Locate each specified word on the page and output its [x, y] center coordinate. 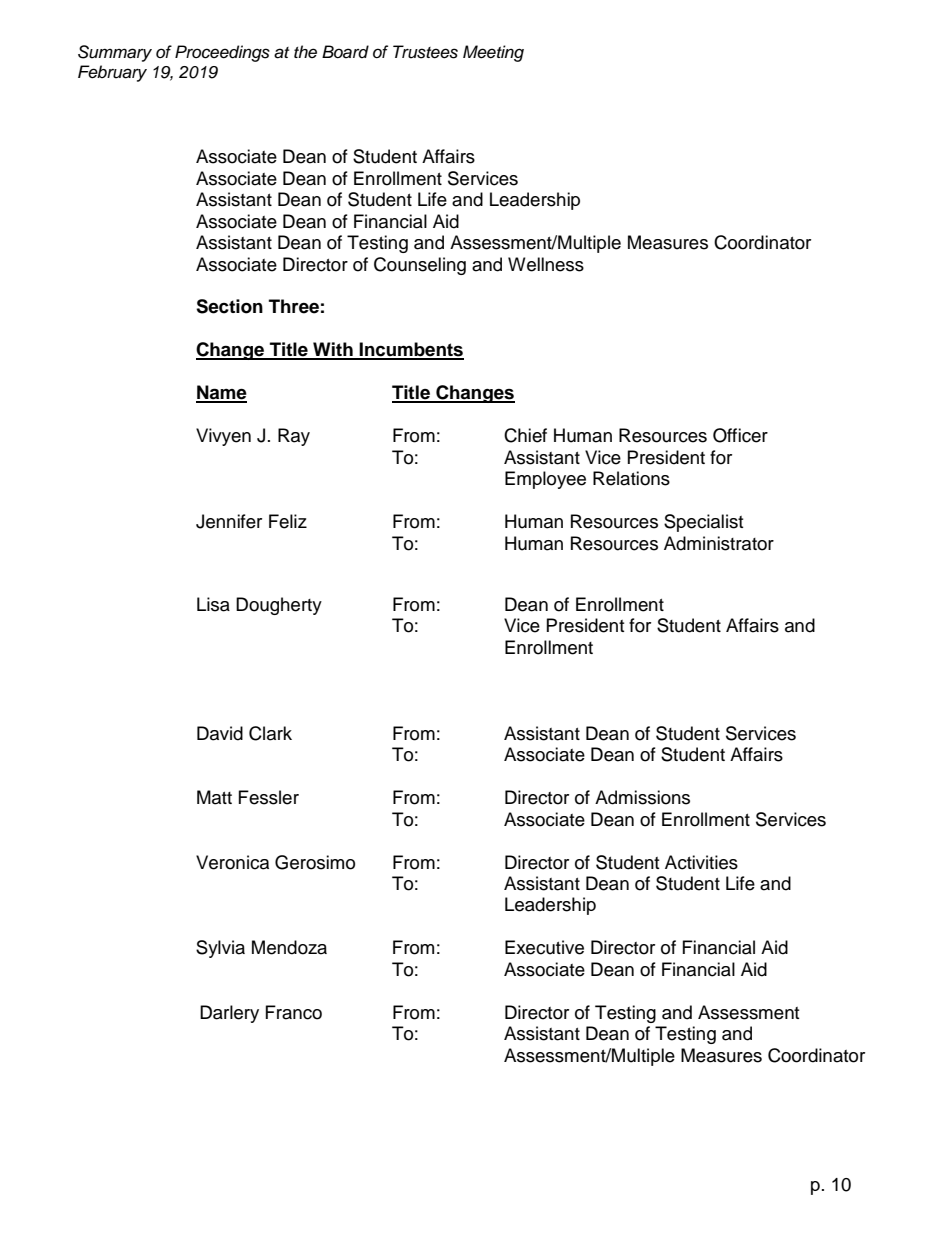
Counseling [420, 266]
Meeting [493, 53]
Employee [545, 480]
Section [229, 306]
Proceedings [222, 53]
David [220, 733]
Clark [270, 733]
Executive [544, 947]
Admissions [642, 797]
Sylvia [220, 949]
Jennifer [229, 521]
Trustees [425, 52]
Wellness [546, 264]
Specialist [703, 523]
